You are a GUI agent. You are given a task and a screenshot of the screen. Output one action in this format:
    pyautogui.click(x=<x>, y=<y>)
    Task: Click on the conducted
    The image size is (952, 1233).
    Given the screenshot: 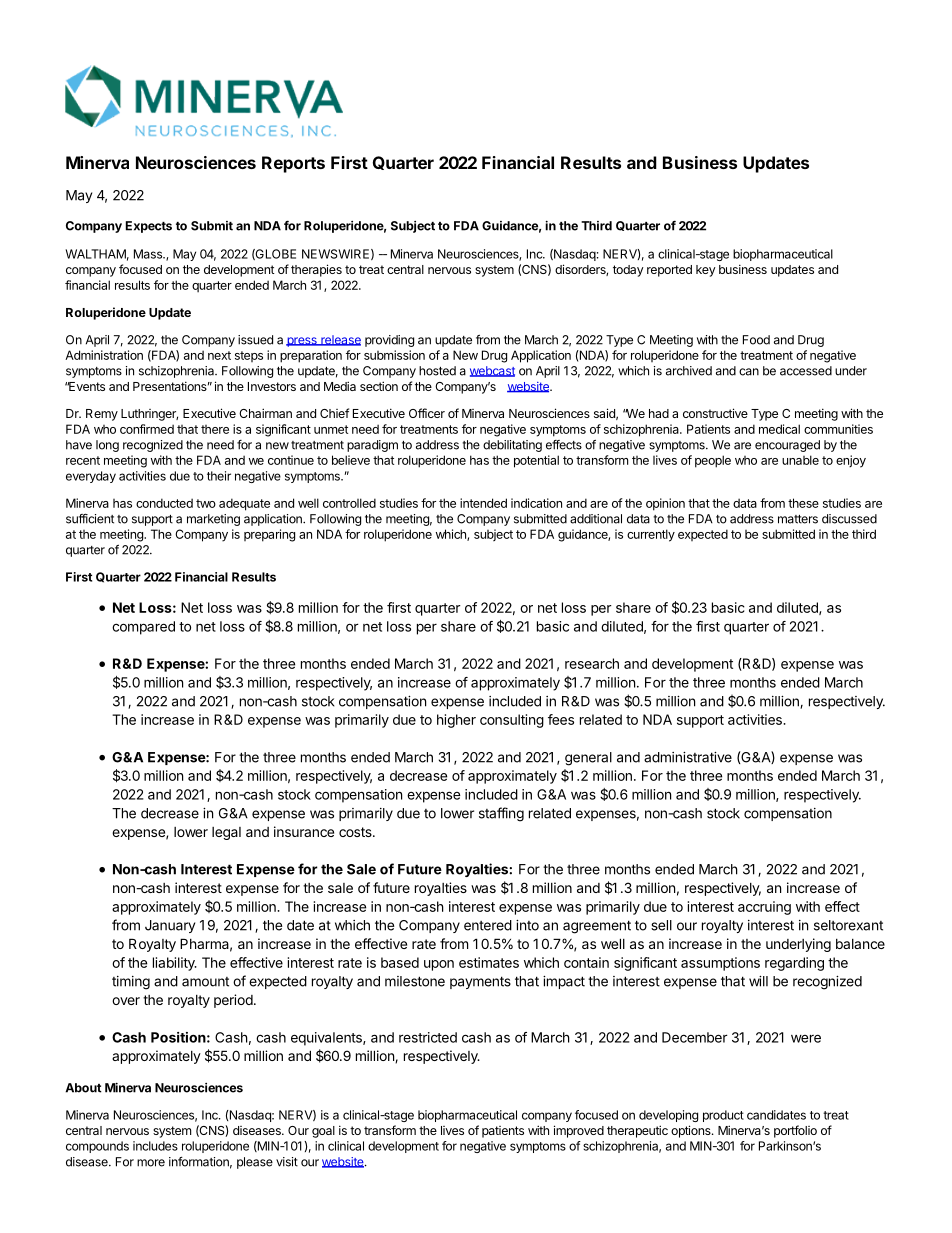 What is the action you would take?
    pyautogui.click(x=164, y=503)
